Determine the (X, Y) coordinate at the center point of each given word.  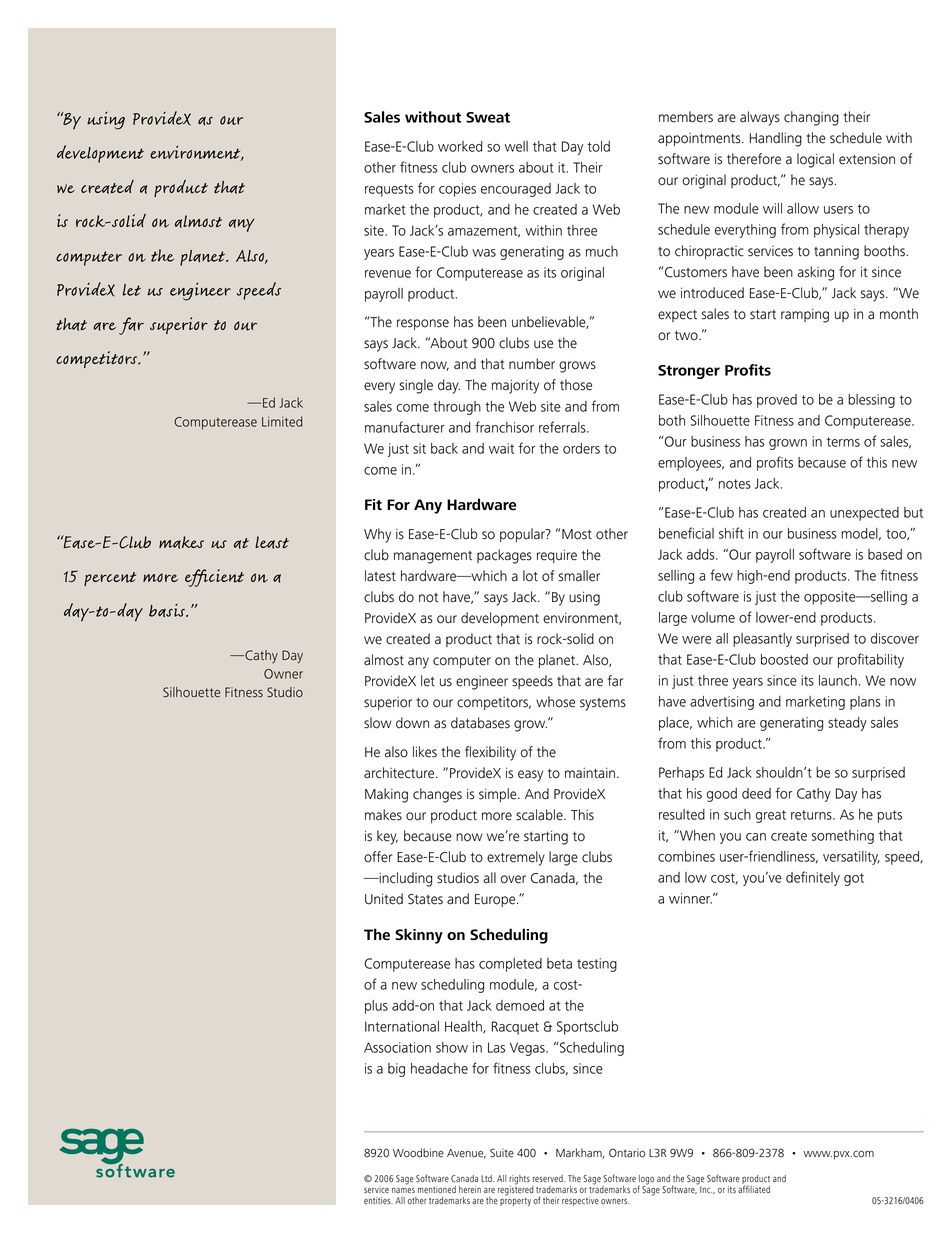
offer (378, 857)
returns (812, 815)
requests (389, 190)
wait (501, 448)
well (516, 146)
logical (815, 160)
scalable (540, 815)
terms (843, 442)
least (272, 542)
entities (378, 1201)
